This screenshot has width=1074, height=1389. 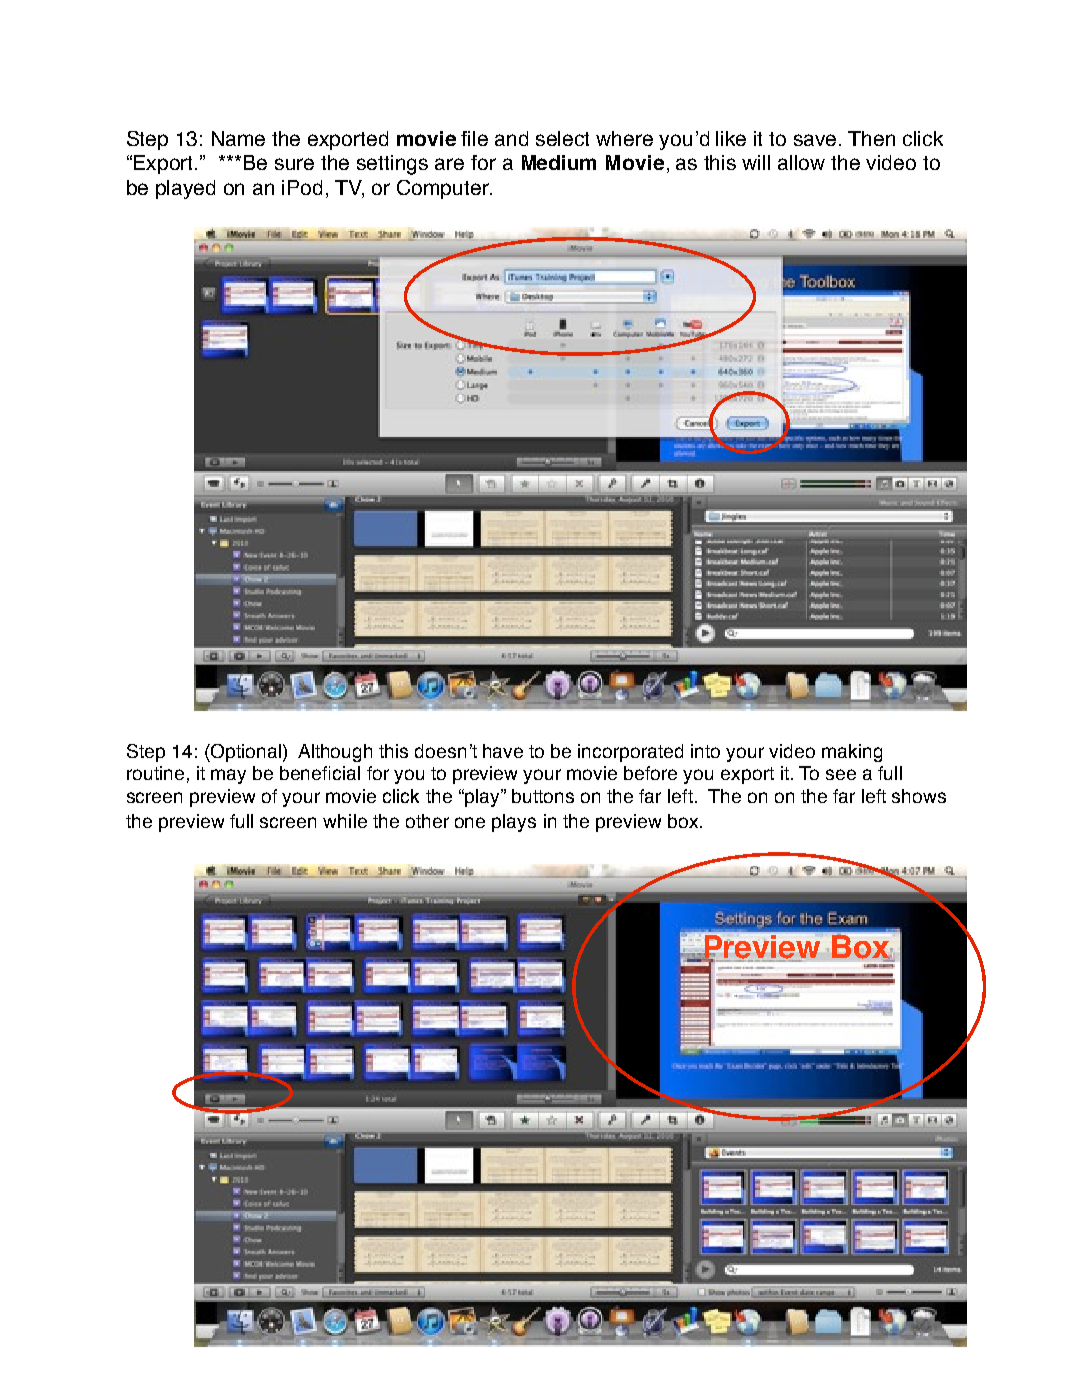 I want to click on Although, so click(x=335, y=753).
